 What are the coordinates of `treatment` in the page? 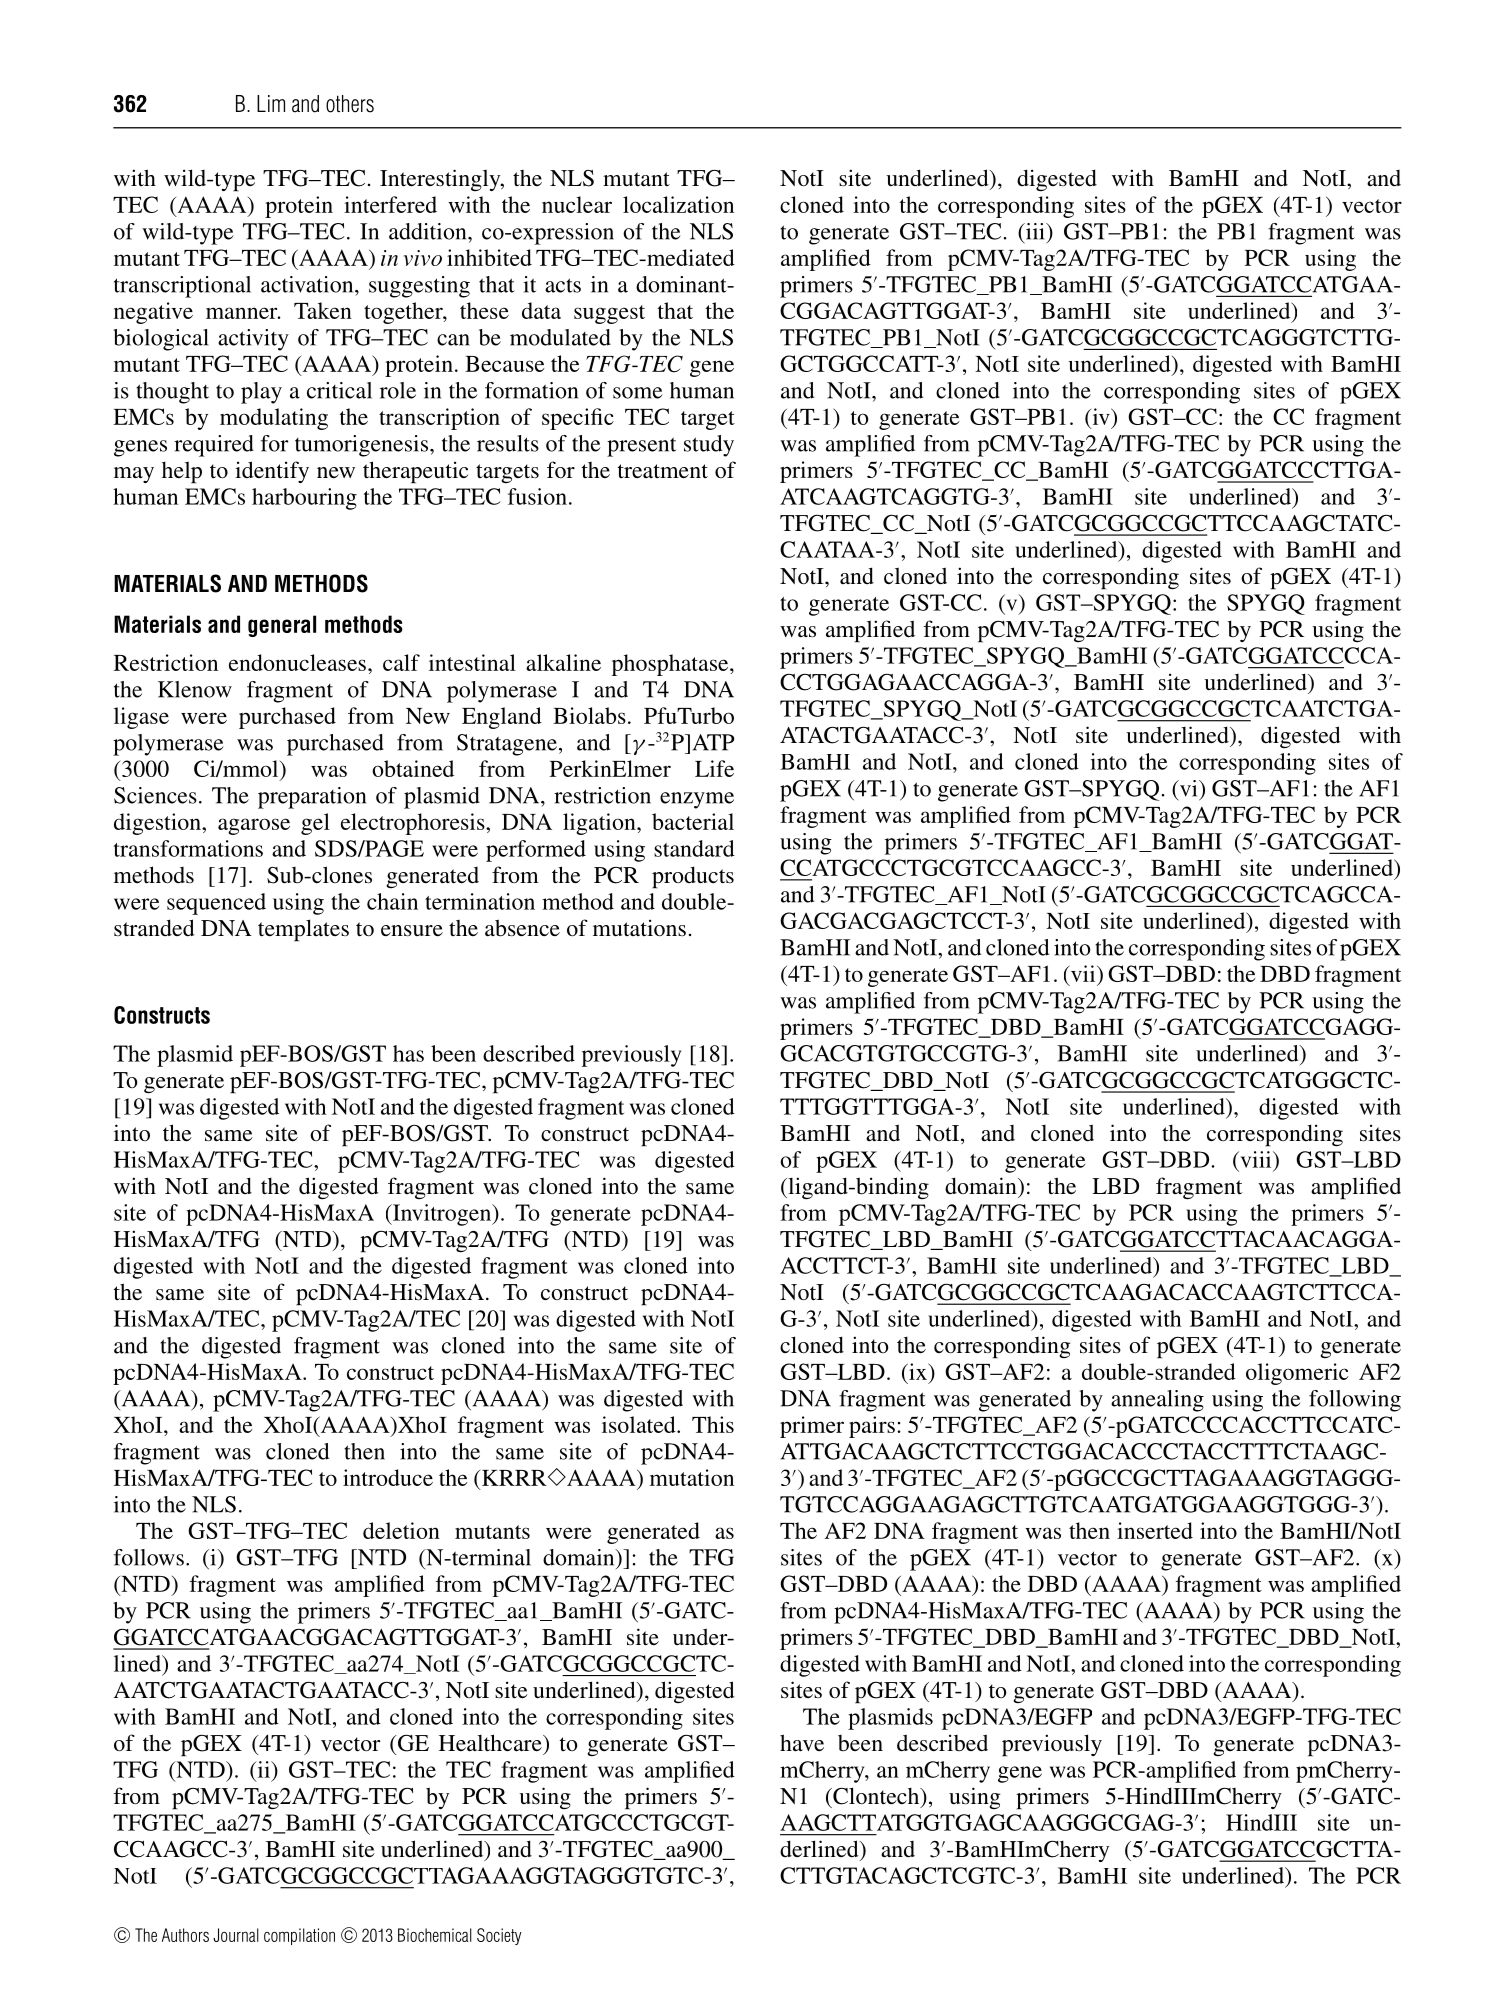 It's located at (663, 471).
